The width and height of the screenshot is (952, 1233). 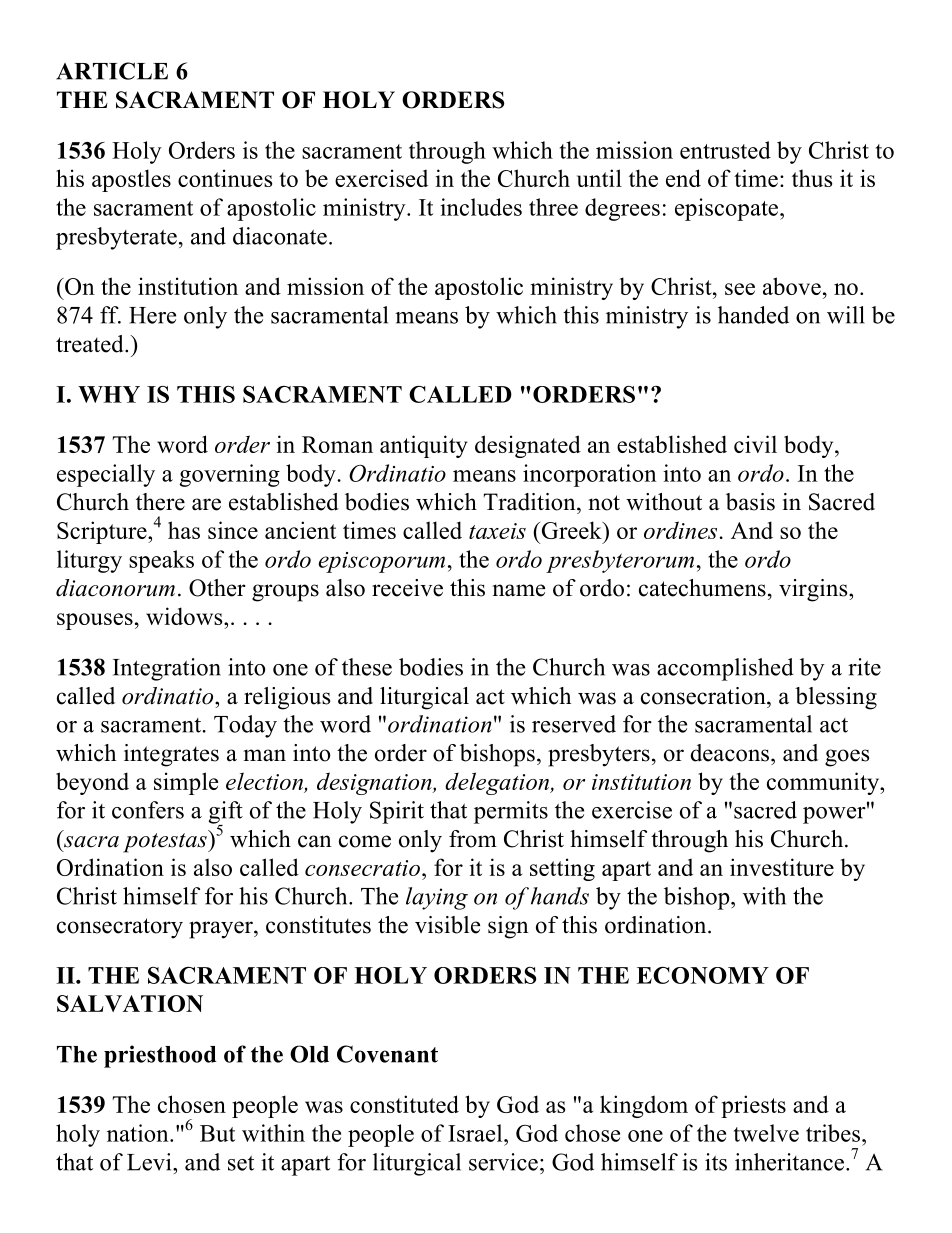 I want to click on governing, so click(x=229, y=475).
